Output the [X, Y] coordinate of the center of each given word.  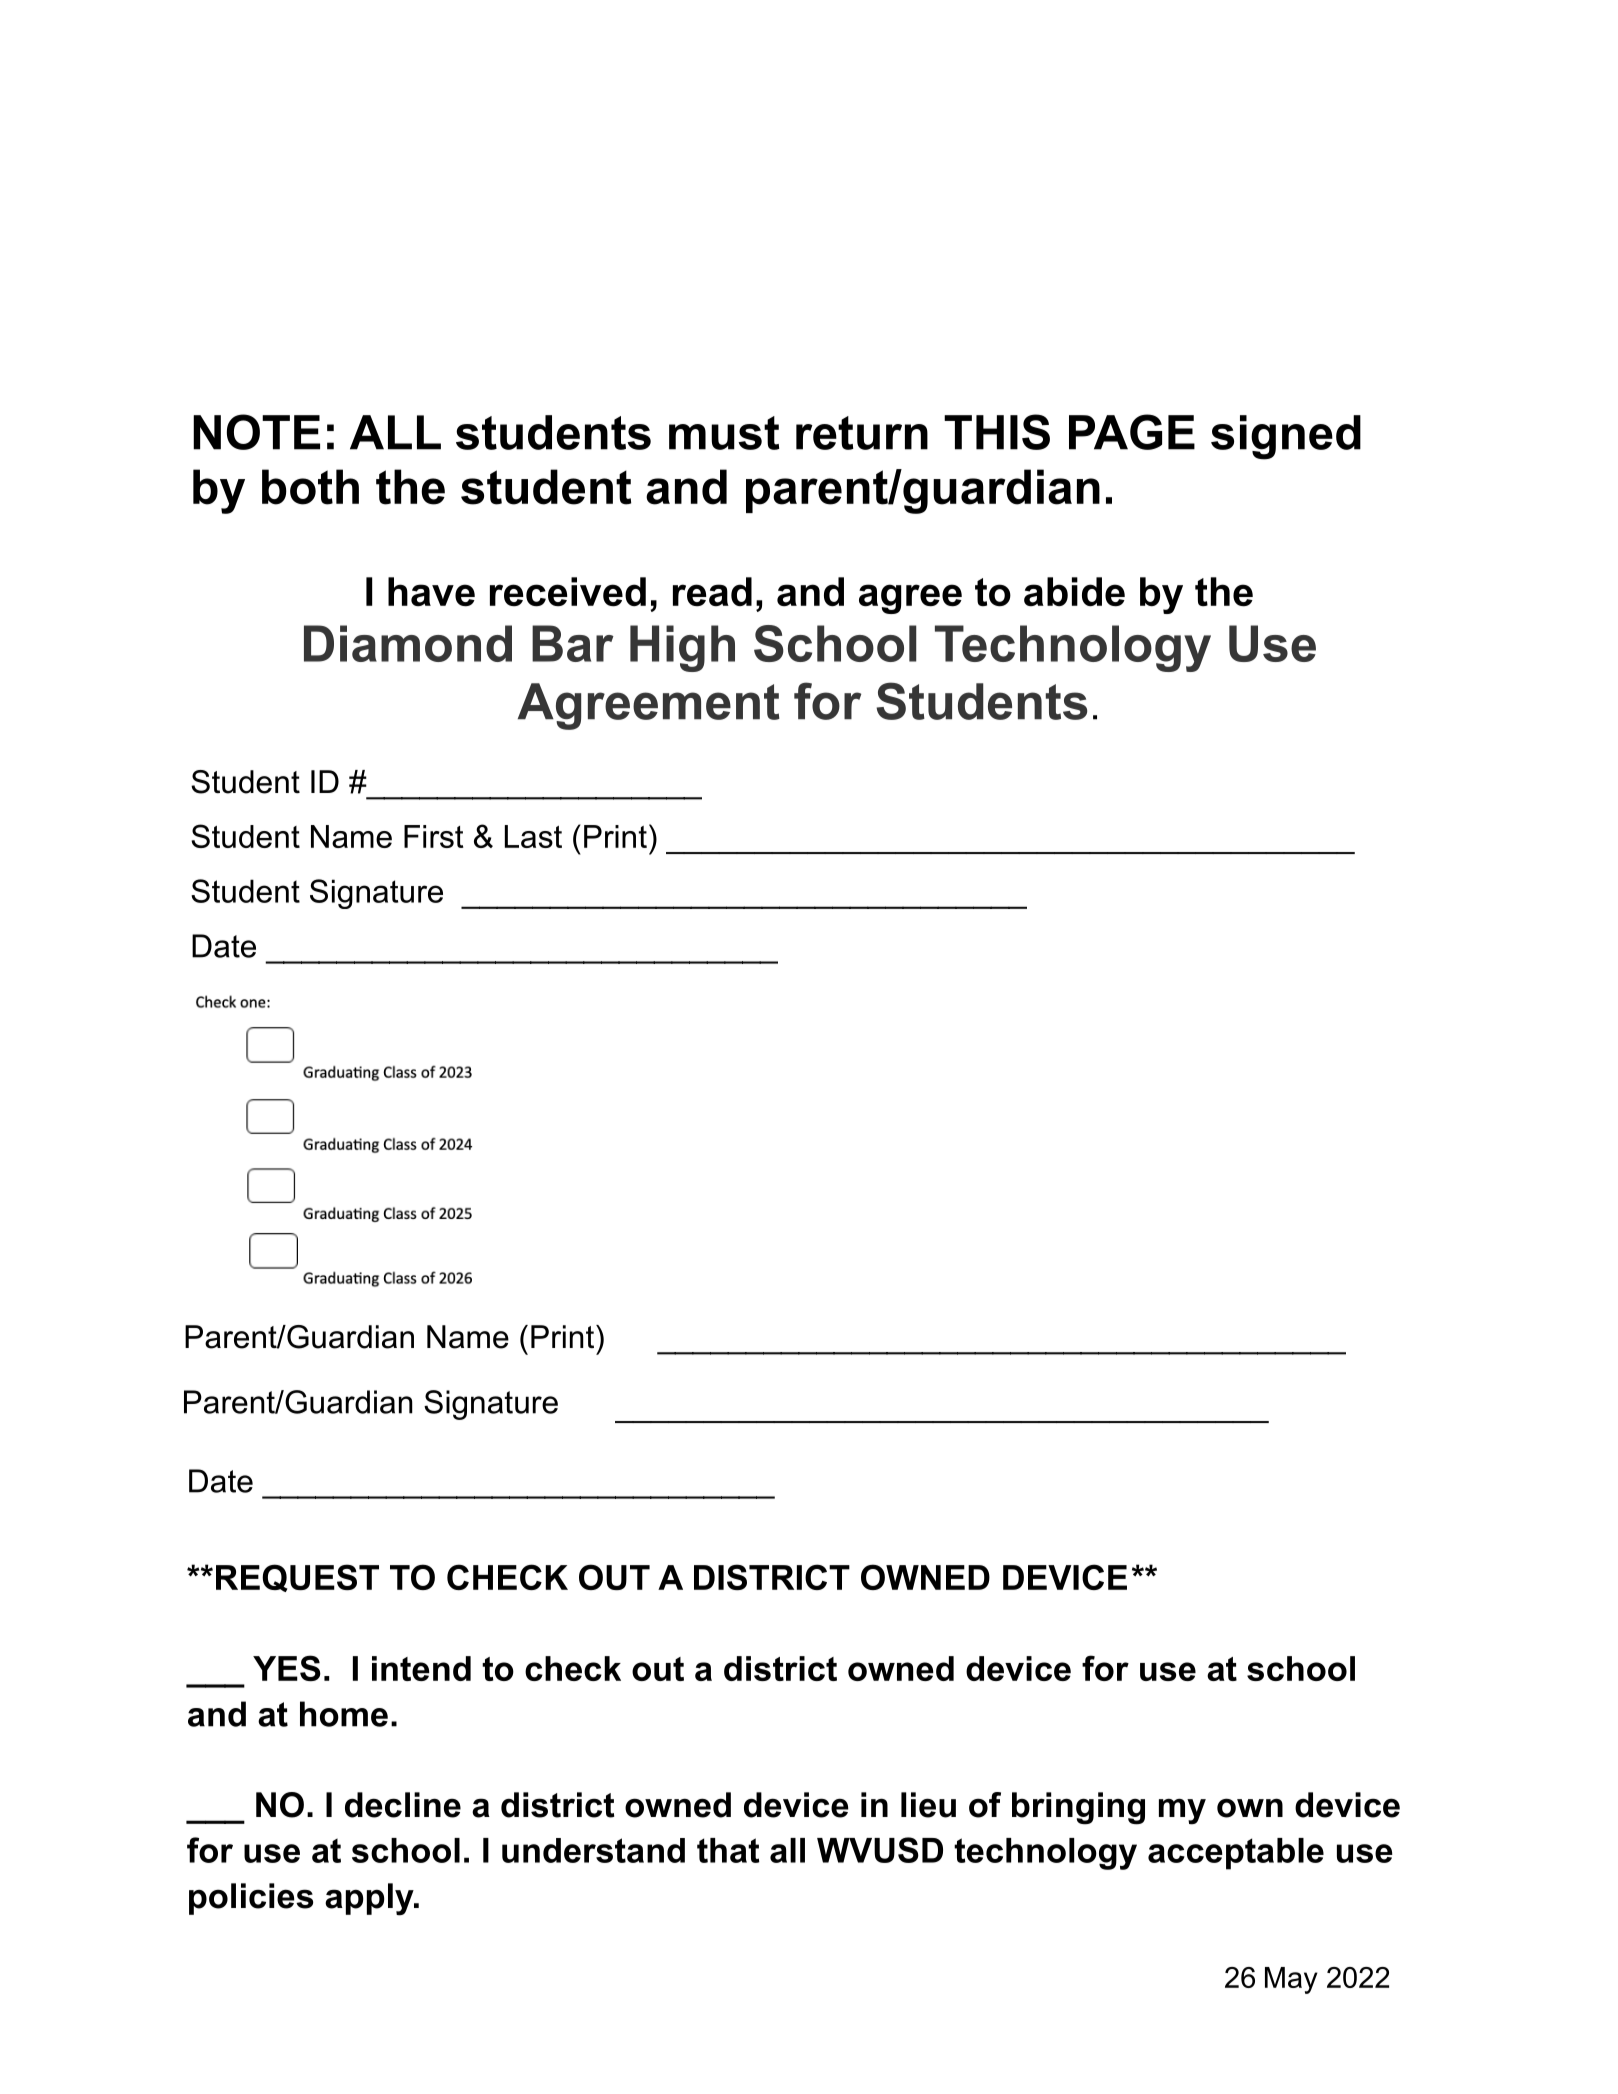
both [310, 487]
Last [533, 836]
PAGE [1132, 432]
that [728, 1850]
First [434, 836]
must [724, 433]
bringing [1078, 1808]
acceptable [1236, 1854]
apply [370, 1899]
